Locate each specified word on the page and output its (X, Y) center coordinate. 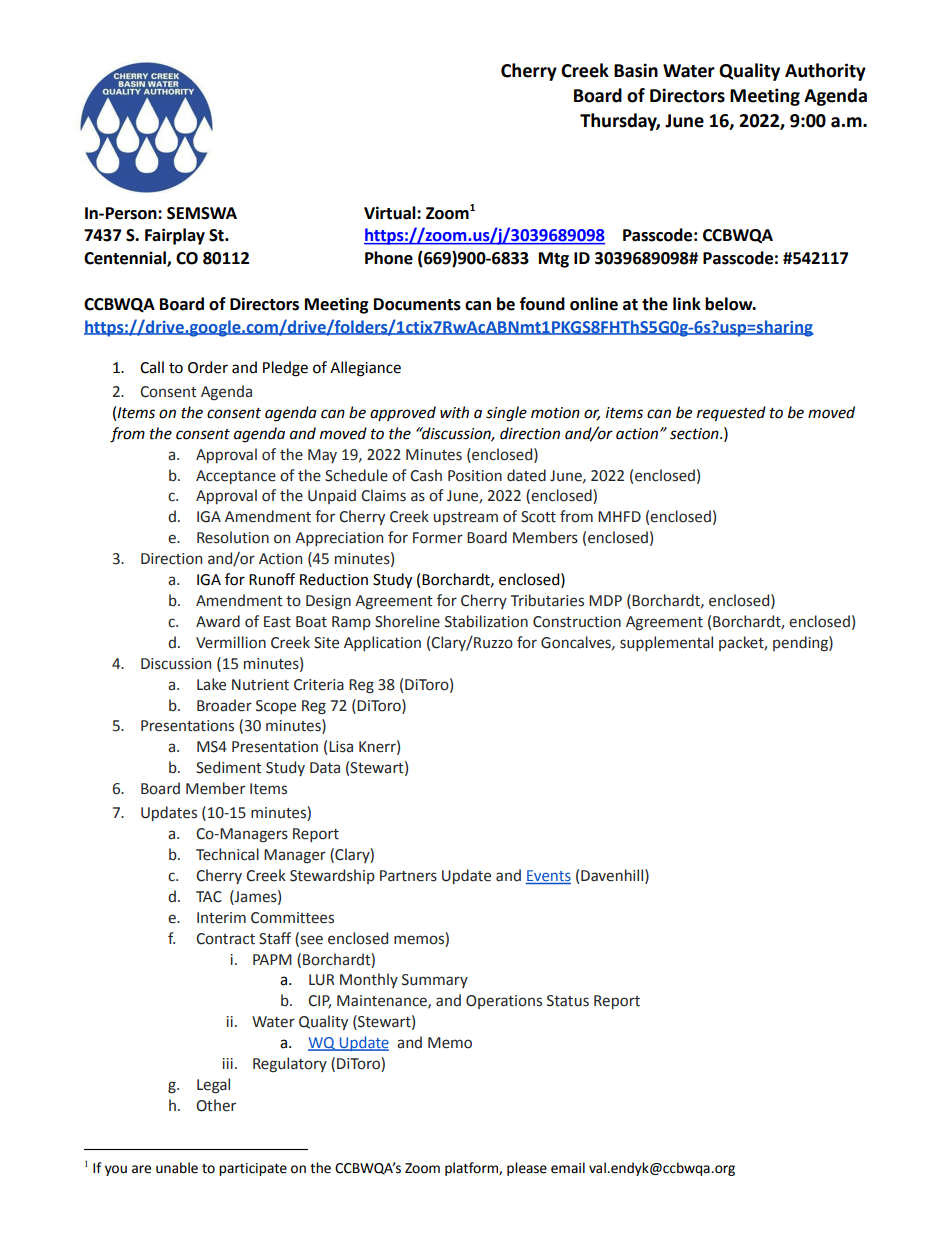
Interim (221, 918)
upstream (466, 518)
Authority (825, 72)
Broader (224, 705)
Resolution (233, 537)
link (687, 303)
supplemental (666, 643)
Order (208, 367)
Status (568, 1001)
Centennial (126, 259)
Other (216, 1105)
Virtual (391, 213)
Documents (417, 304)
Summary (435, 981)
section (695, 434)
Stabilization (486, 621)
